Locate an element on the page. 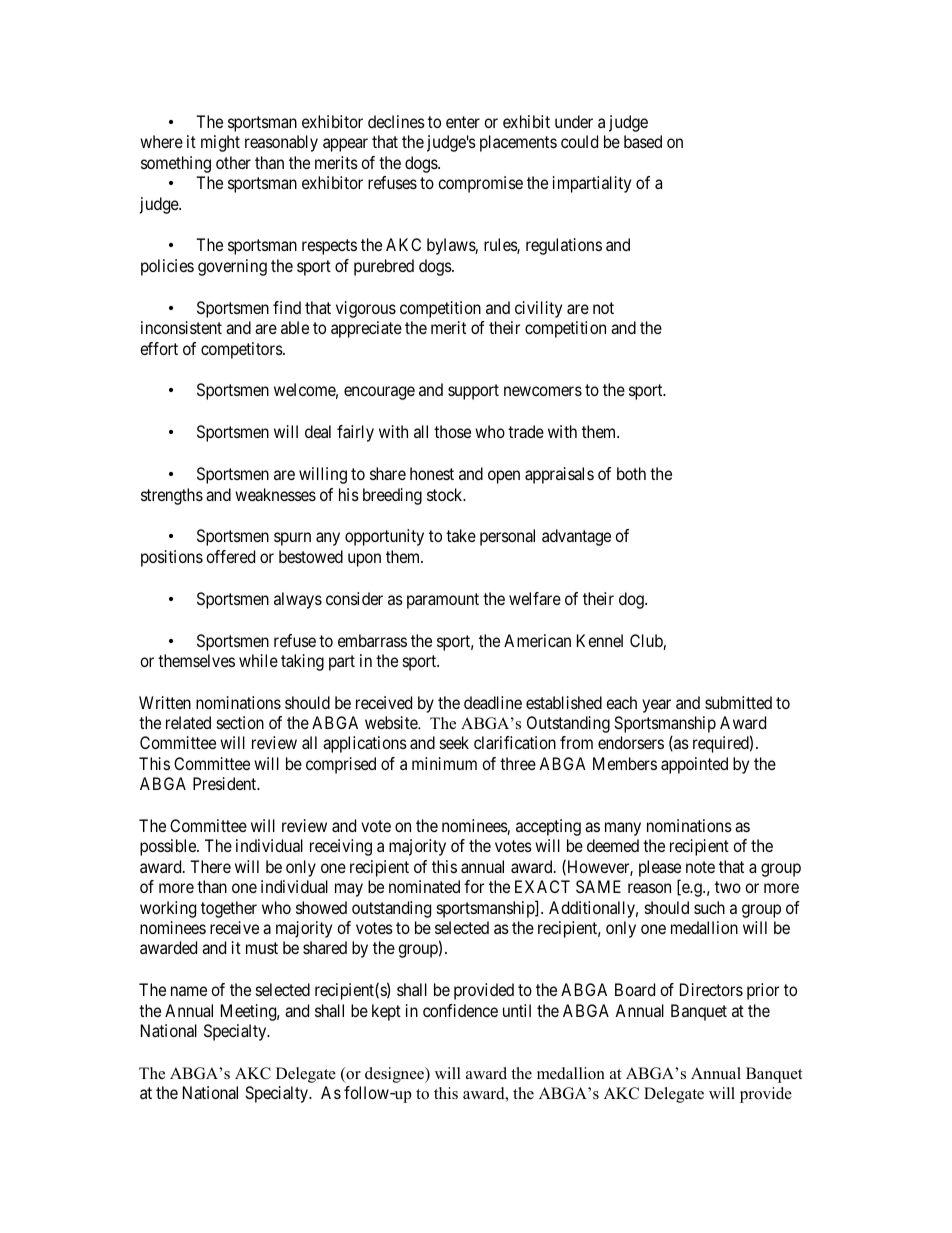 The width and height of the page is (952, 1233). based is located at coordinates (643, 141).
